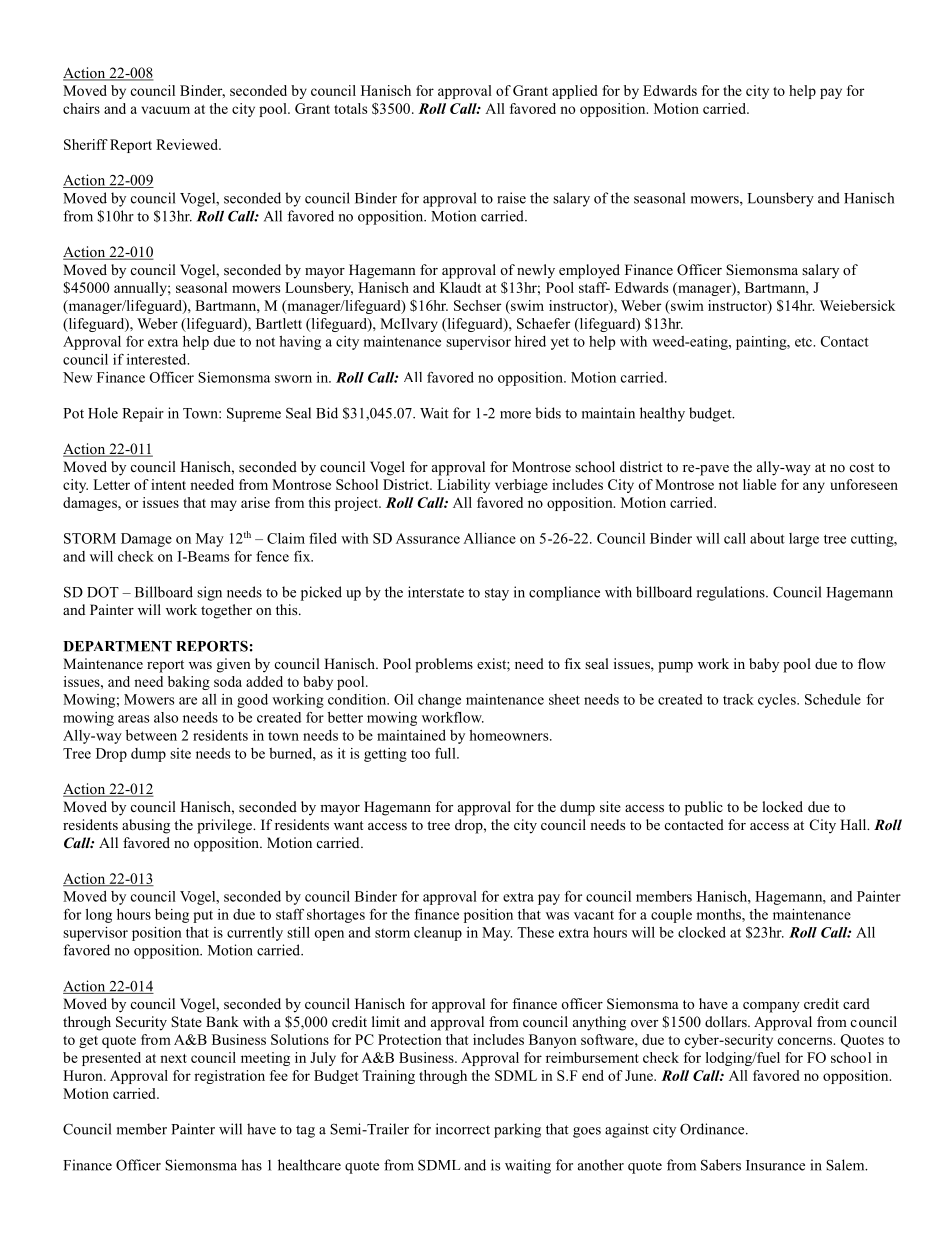 Image resolution: width=952 pixels, height=1233 pixels. What do you see at coordinates (575, 92) in the screenshot?
I see `applied` at bounding box center [575, 92].
